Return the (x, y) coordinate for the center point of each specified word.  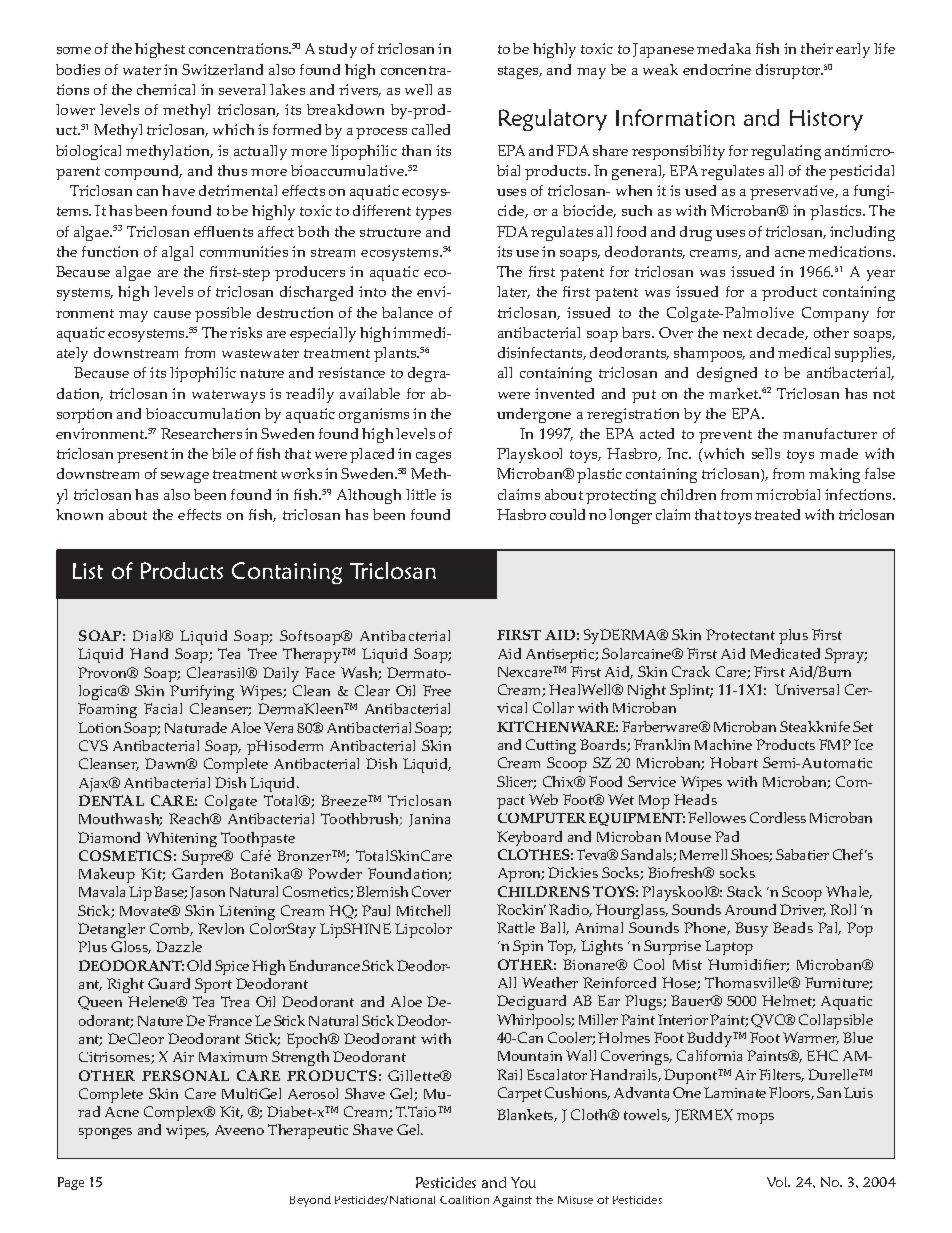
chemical (166, 89)
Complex (175, 1113)
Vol (778, 1182)
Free (437, 690)
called (431, 129)
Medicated (785, 653)
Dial (149, 635)
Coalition (464, 1200)
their (817, 48)
